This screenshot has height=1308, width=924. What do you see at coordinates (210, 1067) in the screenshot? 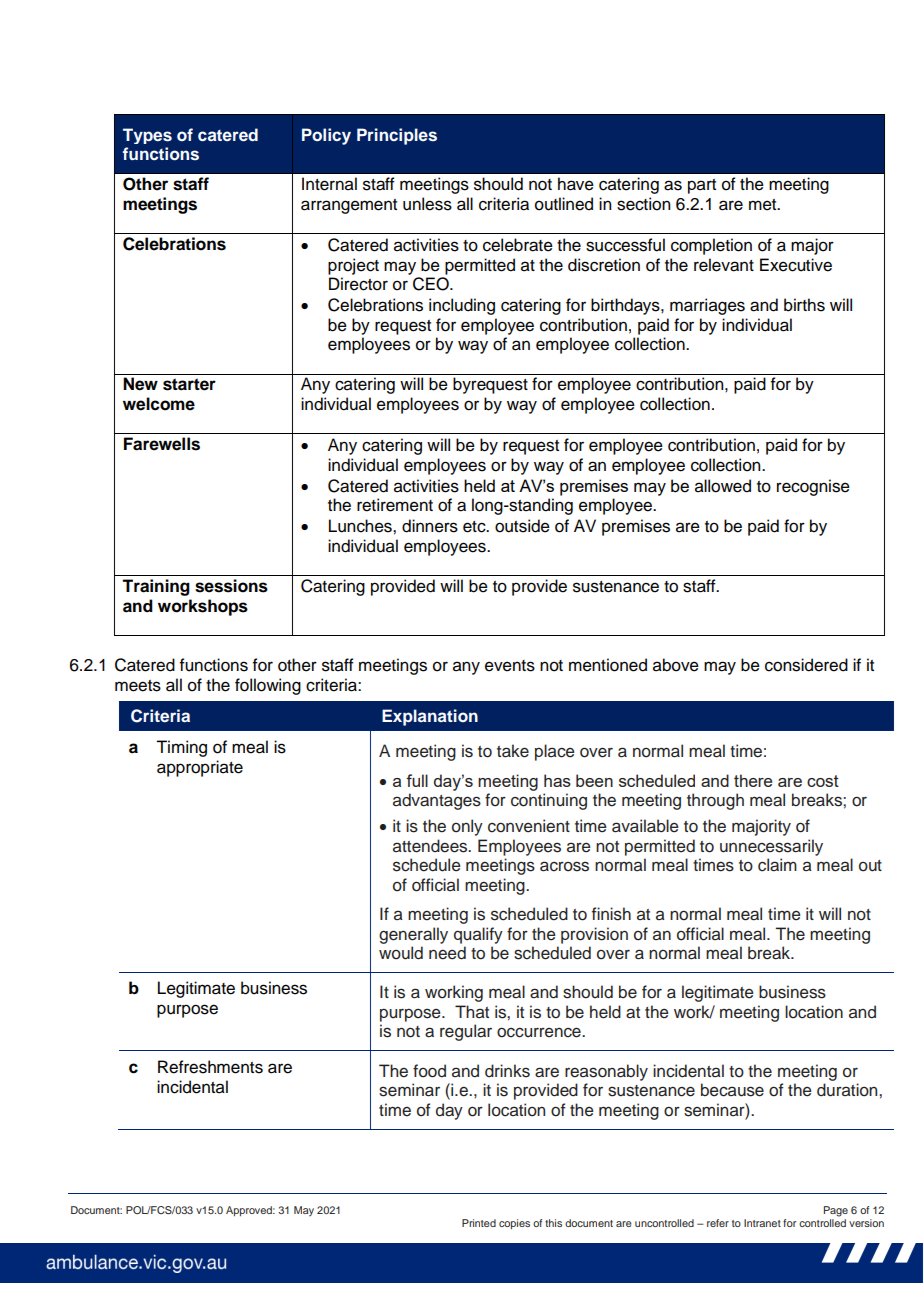
I see `Refreshments` at bounding box center [210, 1067].
